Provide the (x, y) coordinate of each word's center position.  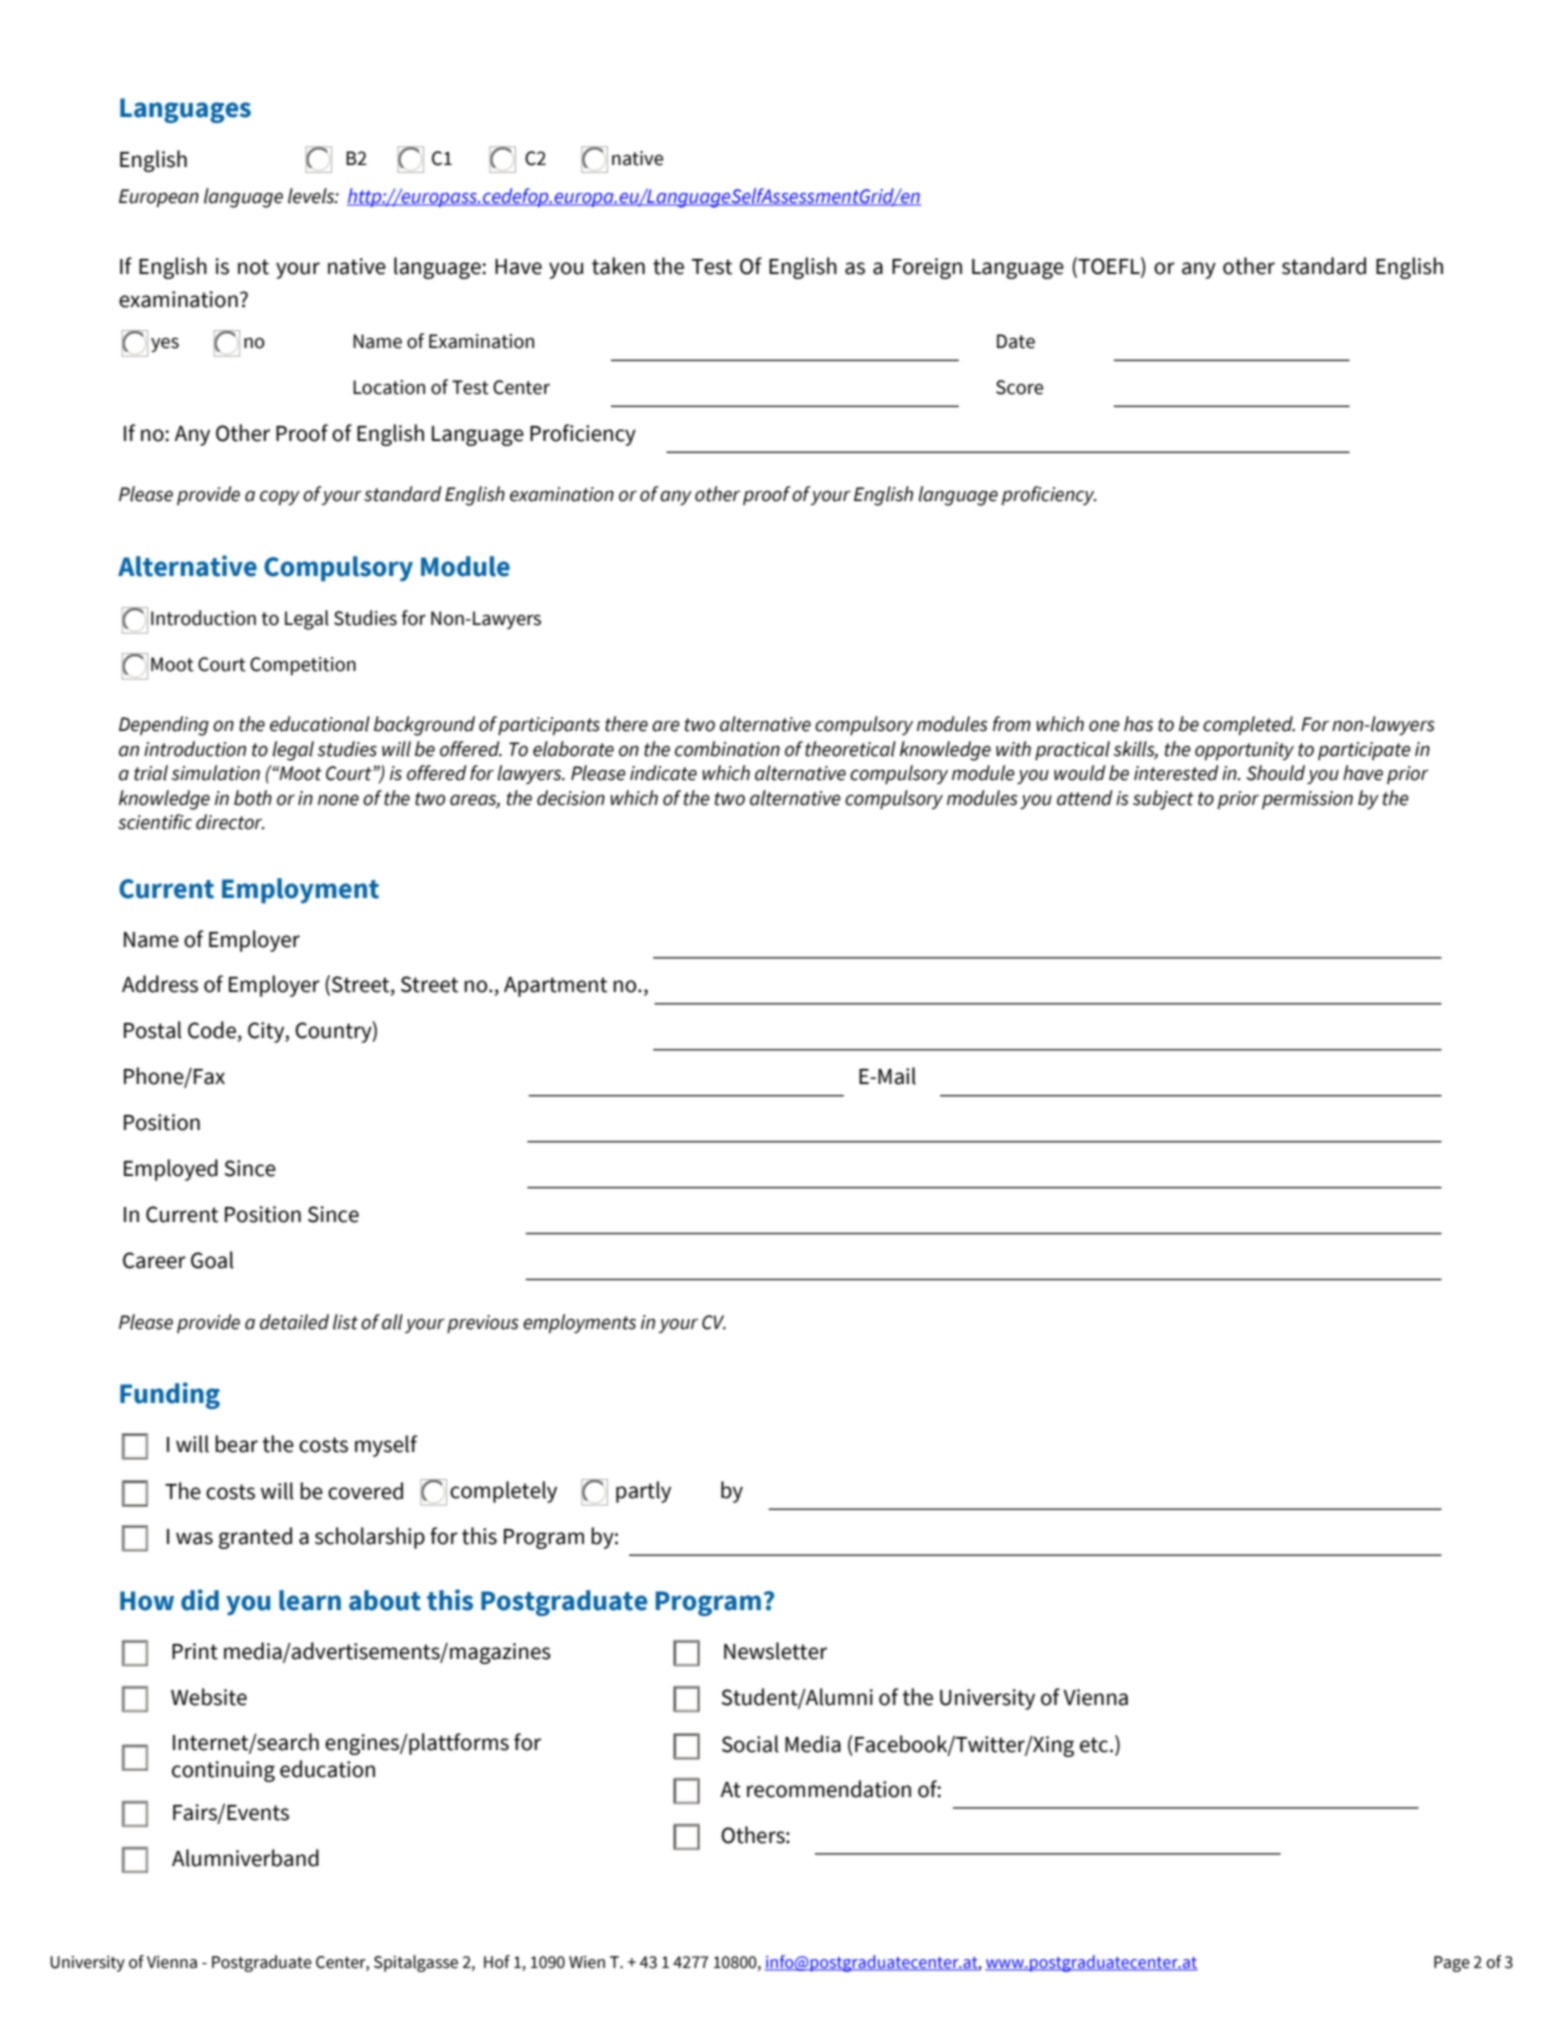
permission (1307, 800)
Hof (497, 1962)
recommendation (829, 1789)
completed (1249, 725)
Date (1016, 341)
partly (643, 1492)
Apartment (555, 987)
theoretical (850, 749)
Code (212, 1030)
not (253, 267)
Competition (303, 666)
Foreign (927, 268)
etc (1095, 1745)
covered (365, 1491)
